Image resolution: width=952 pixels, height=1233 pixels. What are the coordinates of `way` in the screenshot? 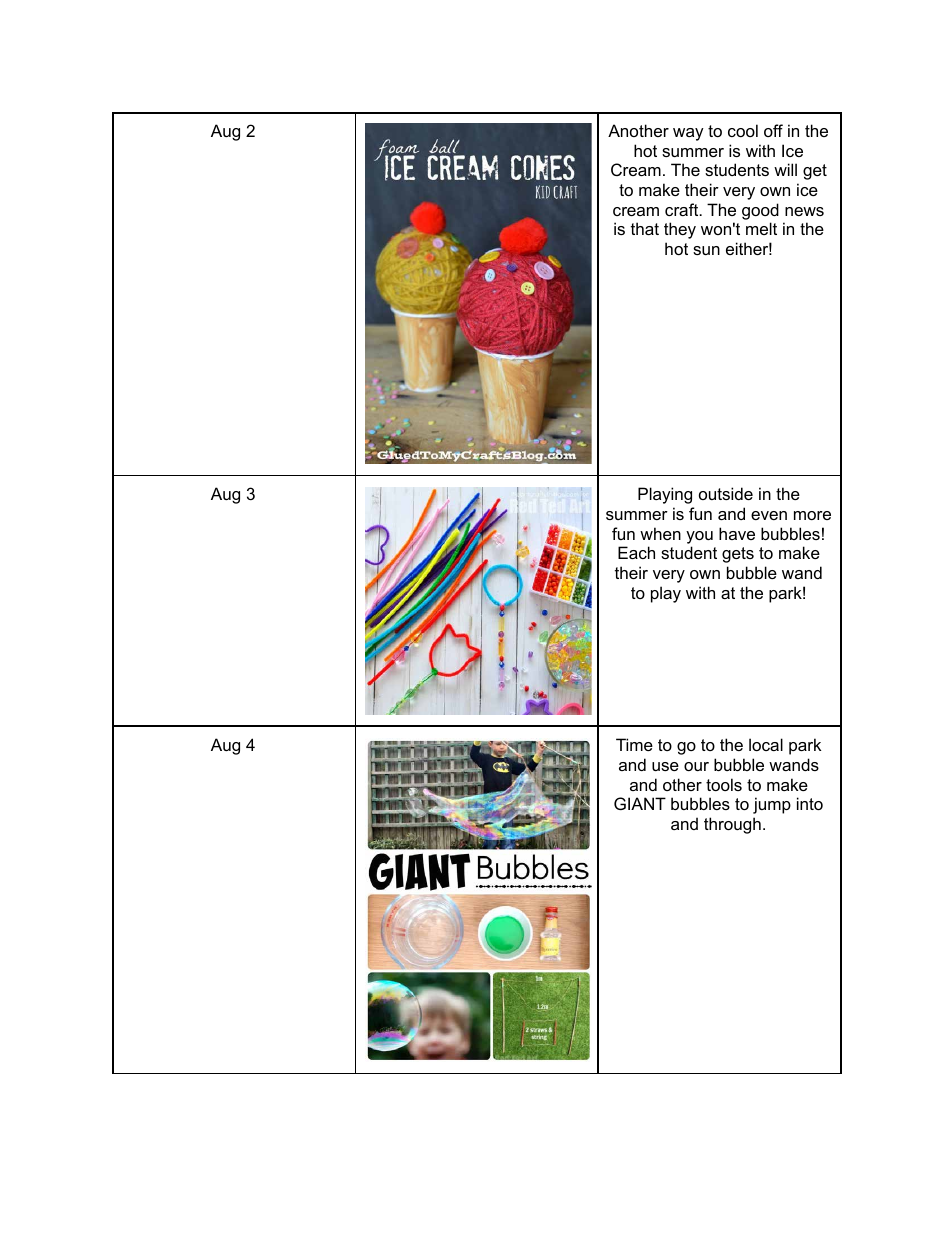 It's located at (688, 134).
